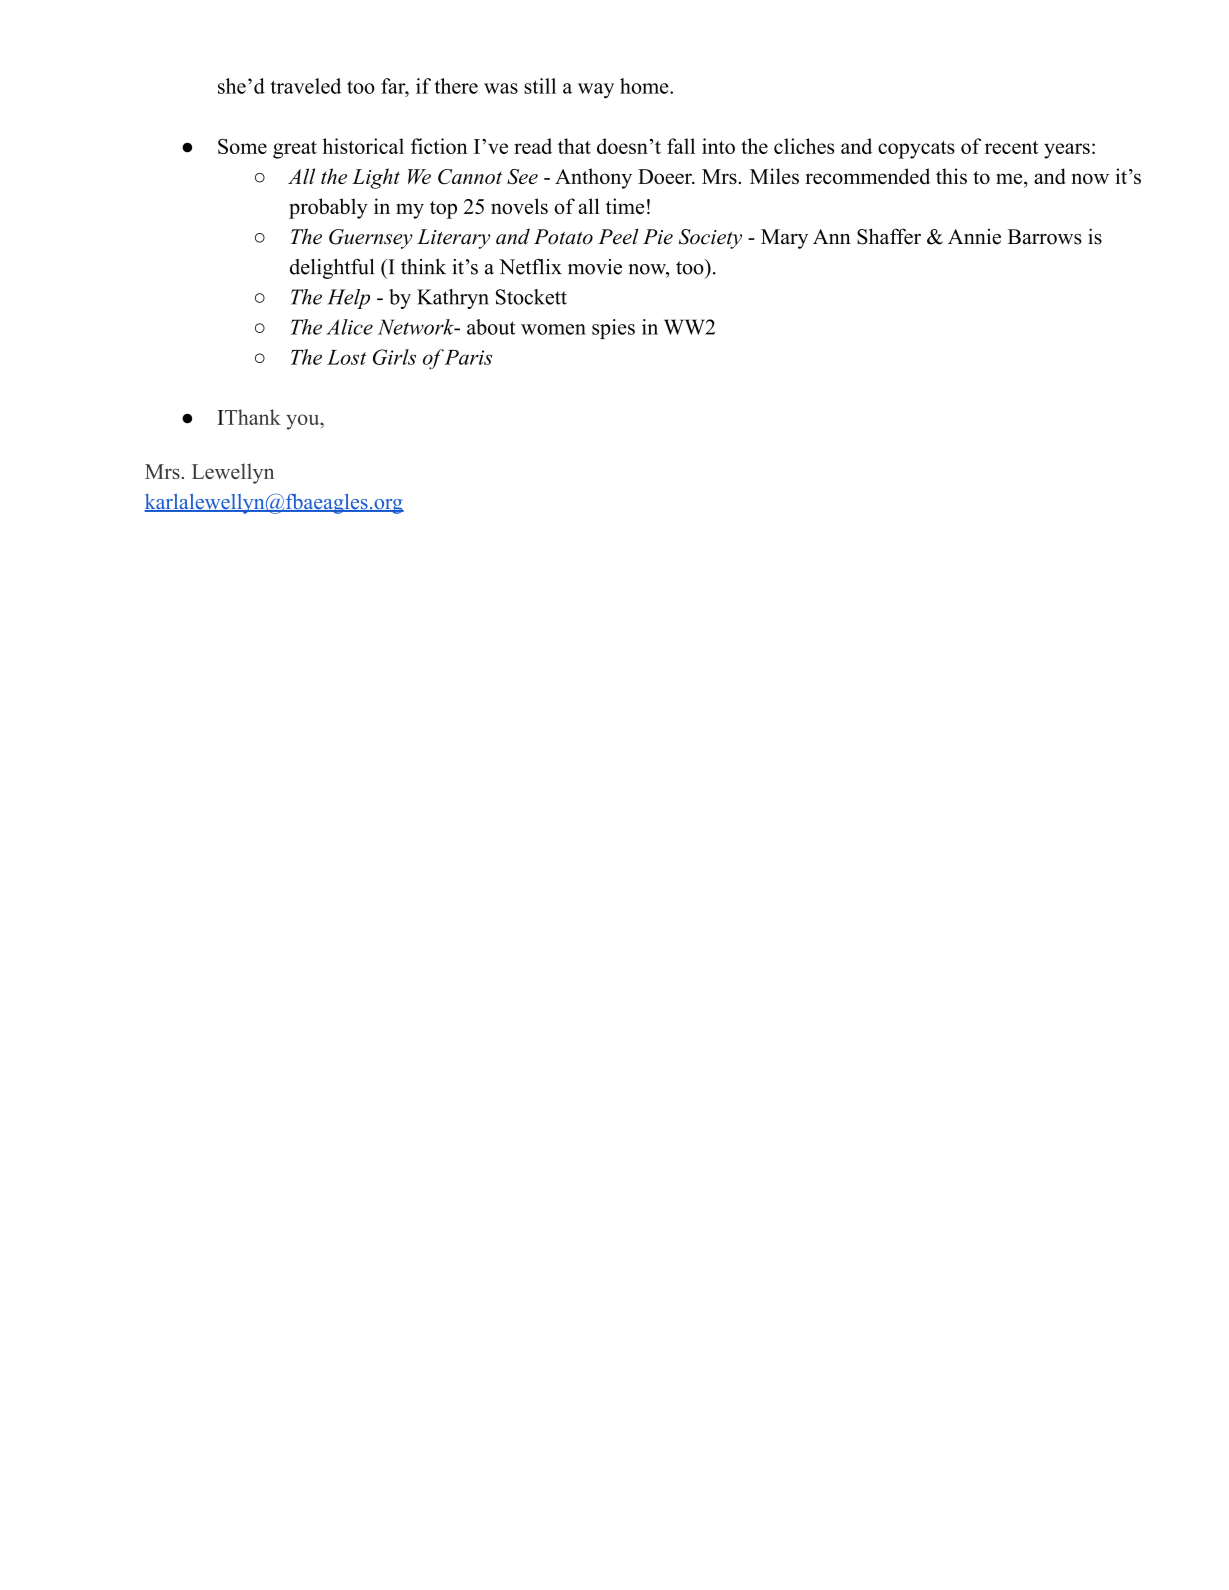  I want to click on copycats, so click(916, 150).
